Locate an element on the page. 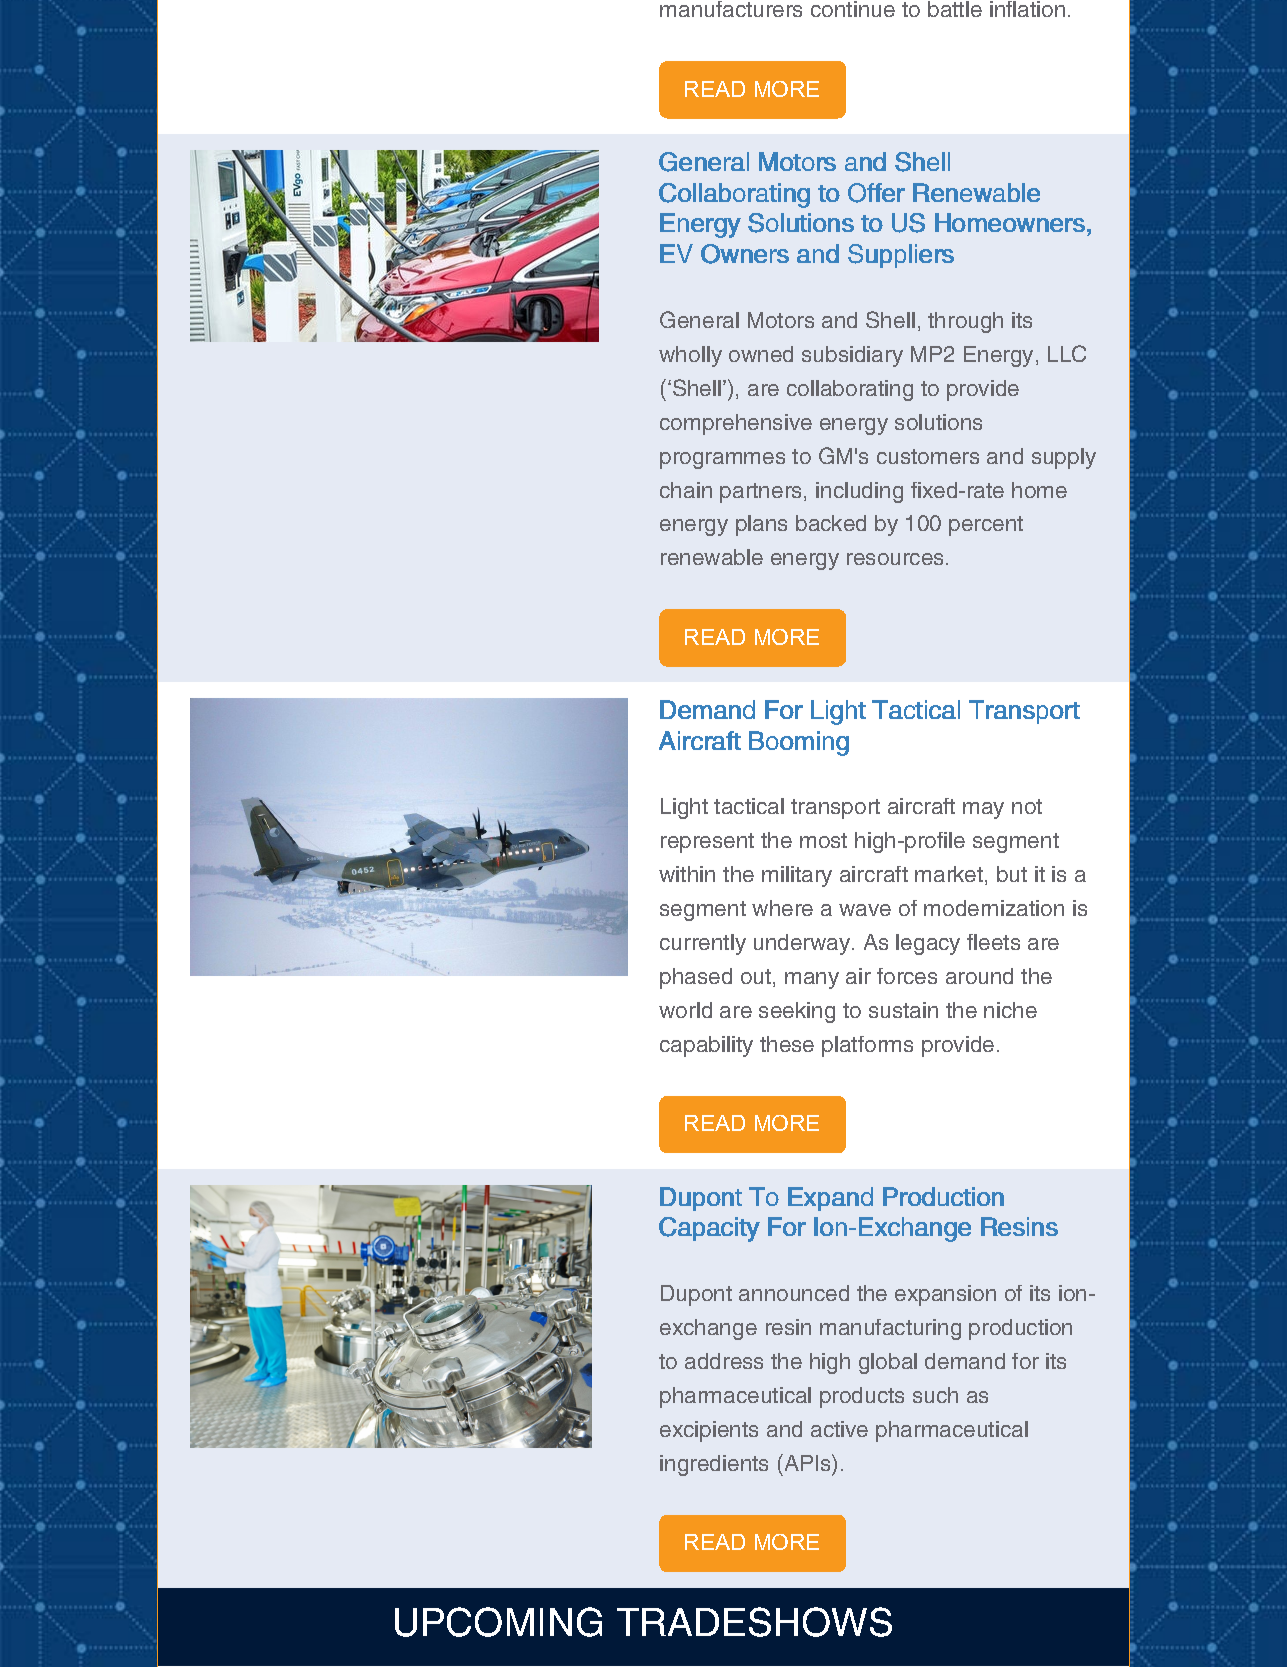 This document has height=1667, width=1288. may is located at coordinates (983, 810).
